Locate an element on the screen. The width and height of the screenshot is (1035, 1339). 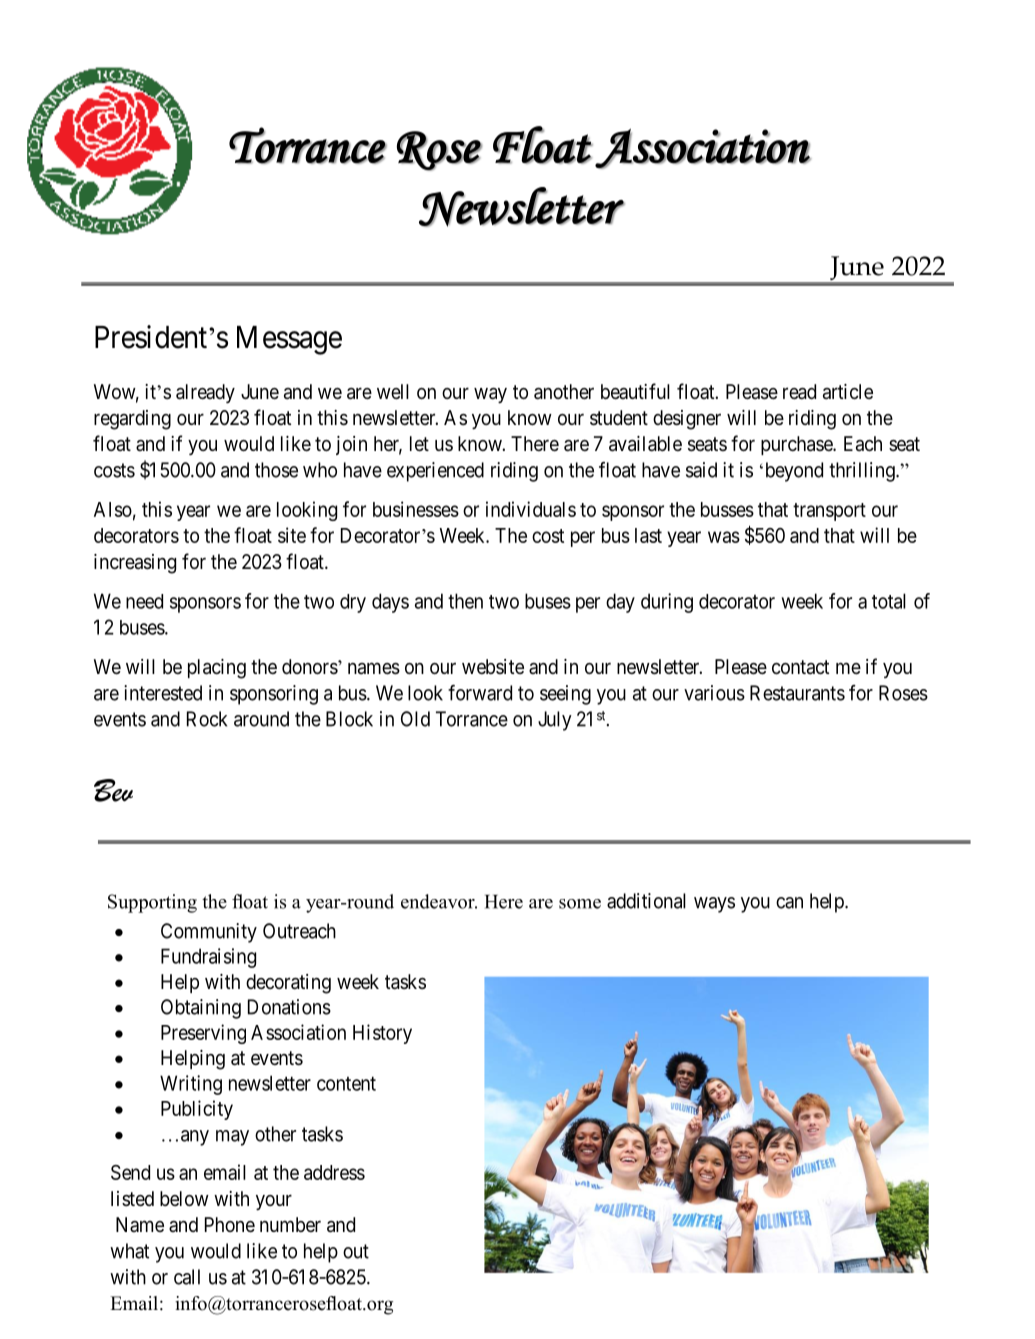
endeavor is located at coordinates (439, 901).
